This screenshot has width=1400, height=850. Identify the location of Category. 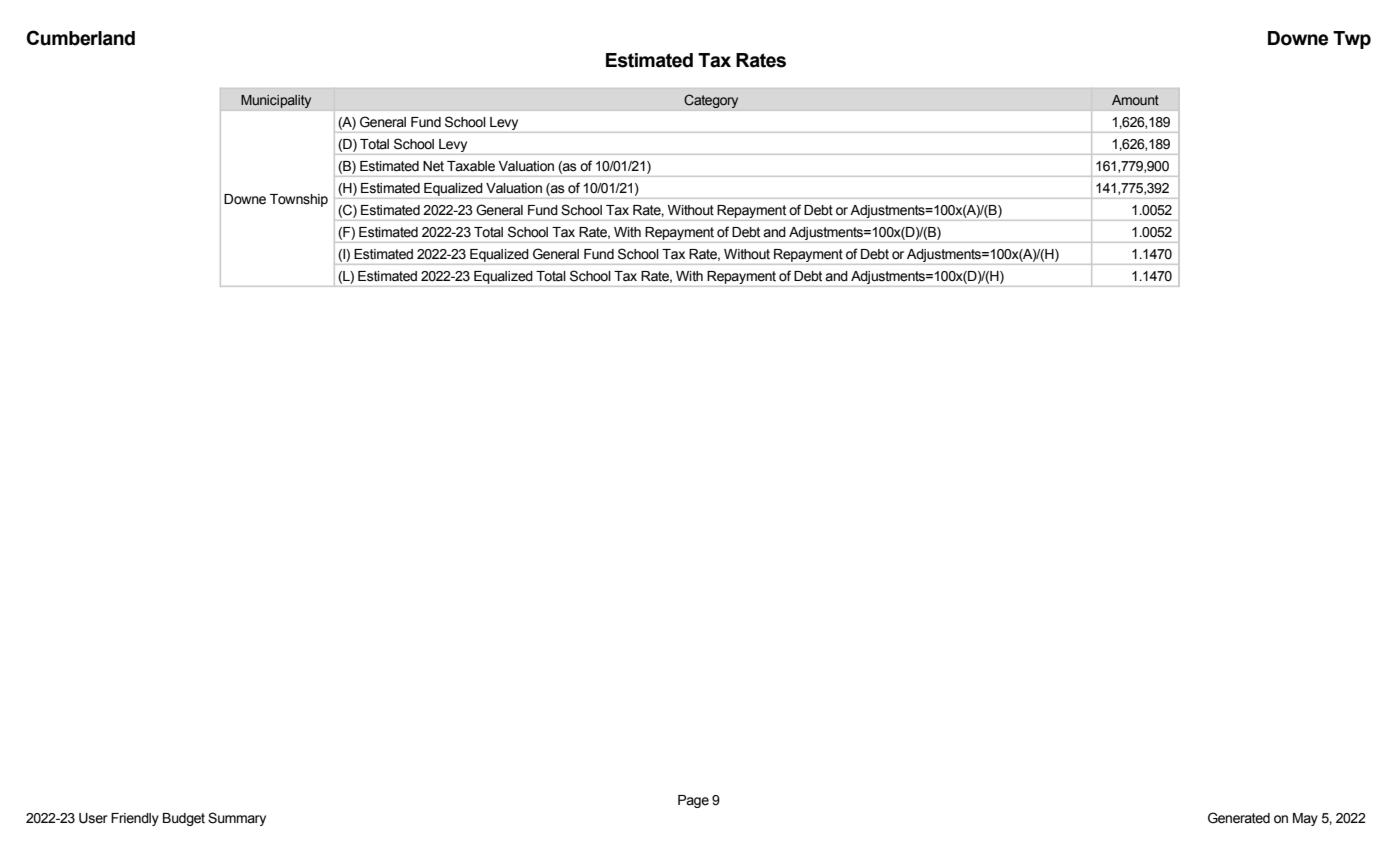
(711, 101).
